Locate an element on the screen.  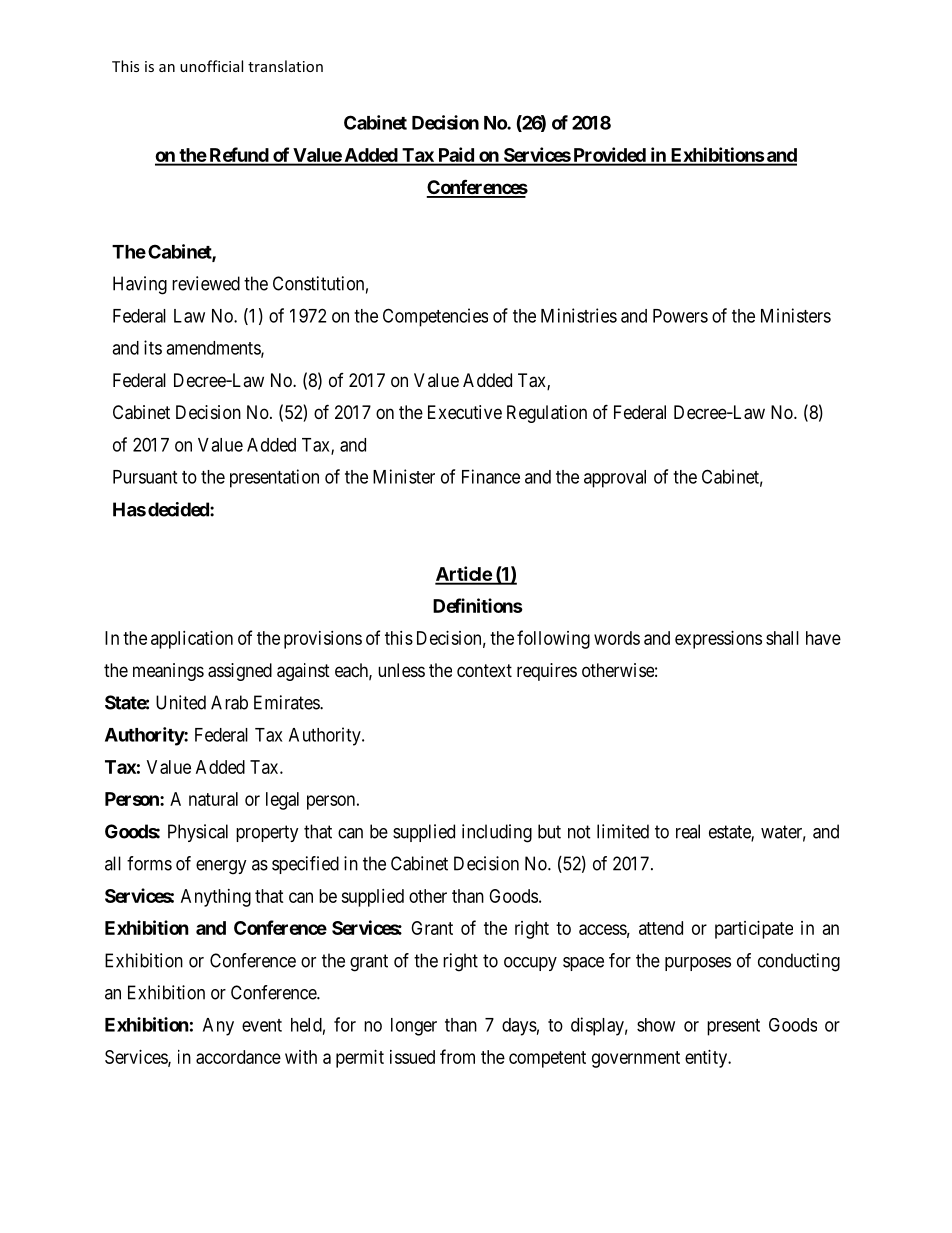
its is located at coordinates (153, 347).
